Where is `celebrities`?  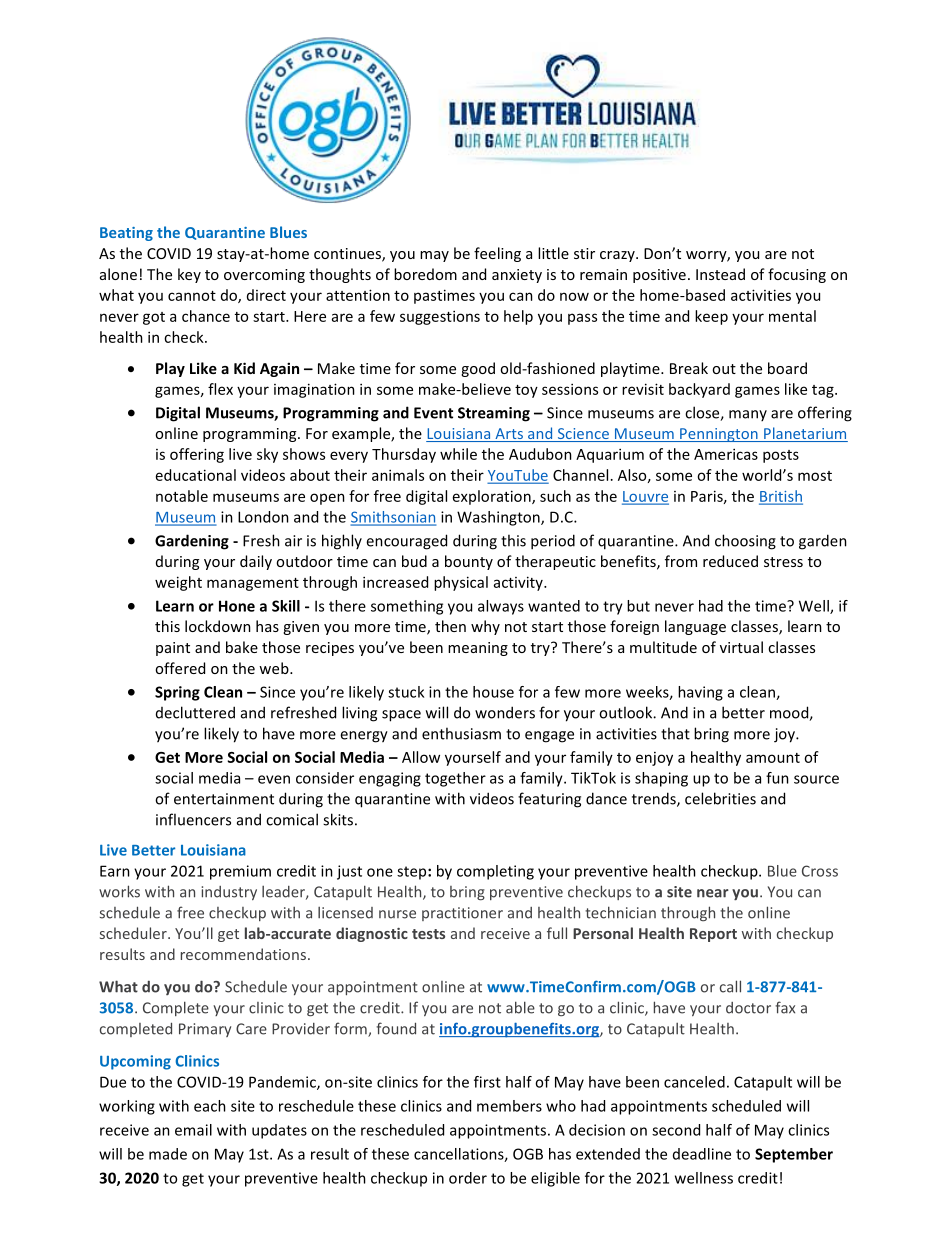
celebrities is located at coordinates (720, 798).
